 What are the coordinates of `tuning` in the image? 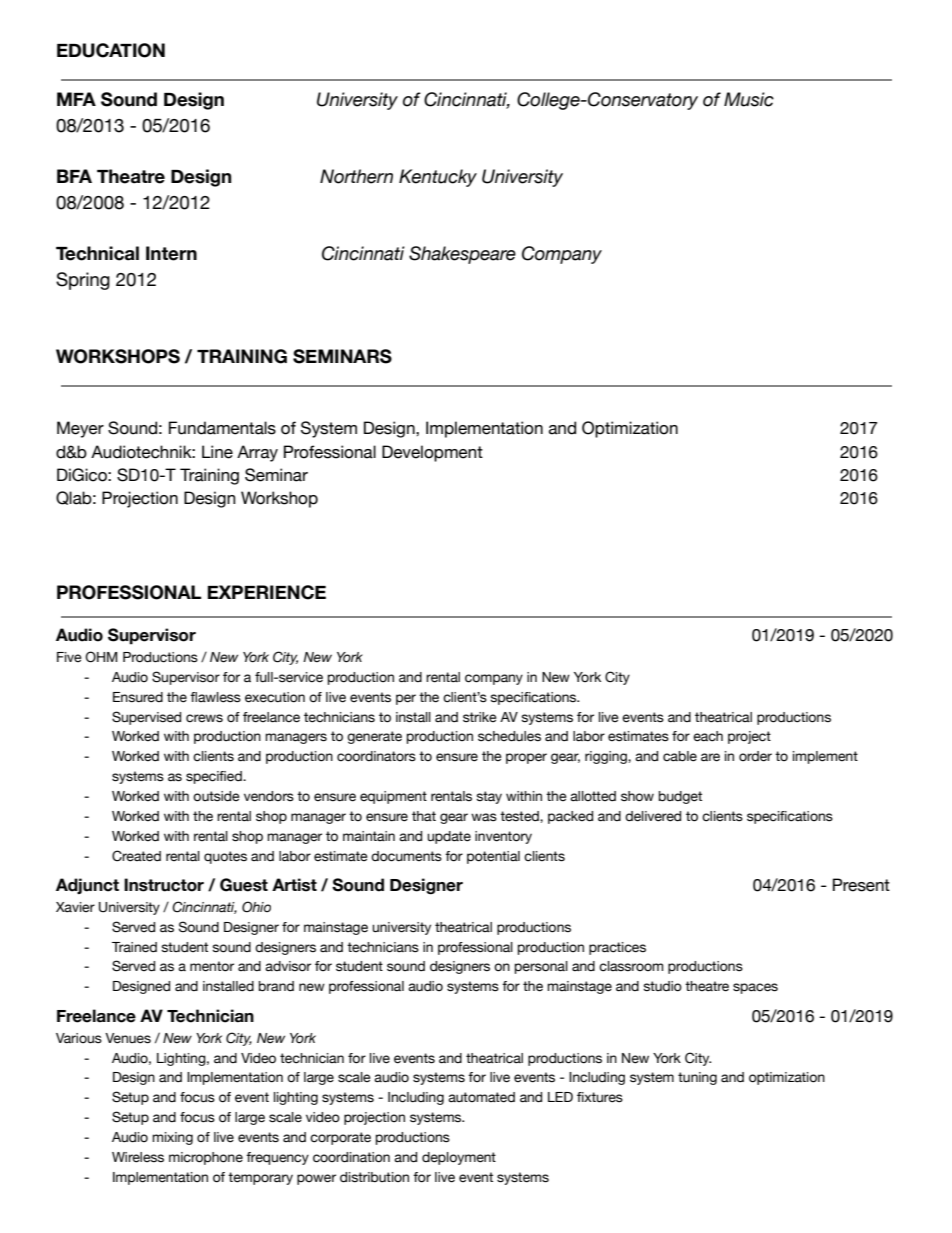 It's located at (697, 1078).
